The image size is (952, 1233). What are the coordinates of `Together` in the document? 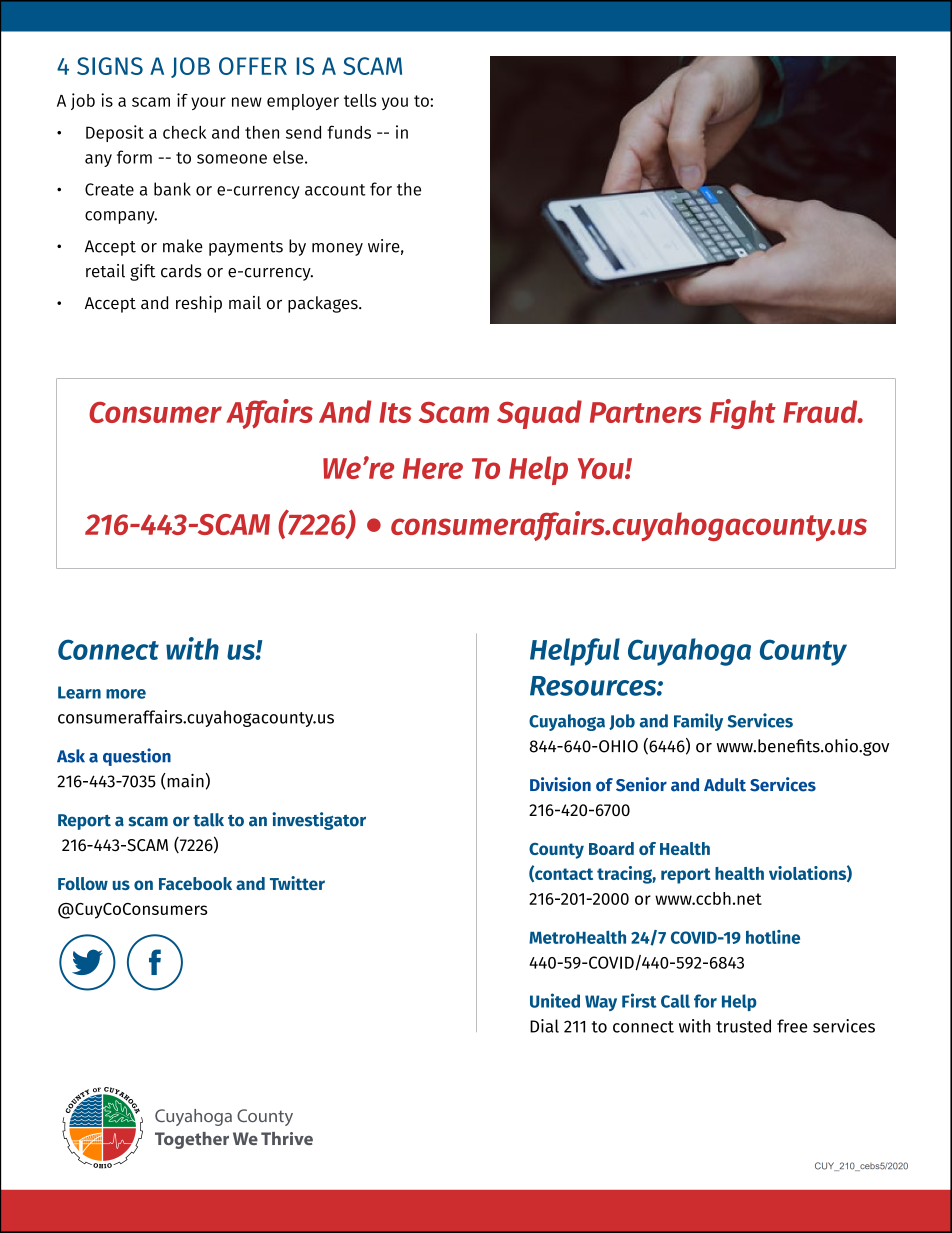 It's located at (192, 1140).
